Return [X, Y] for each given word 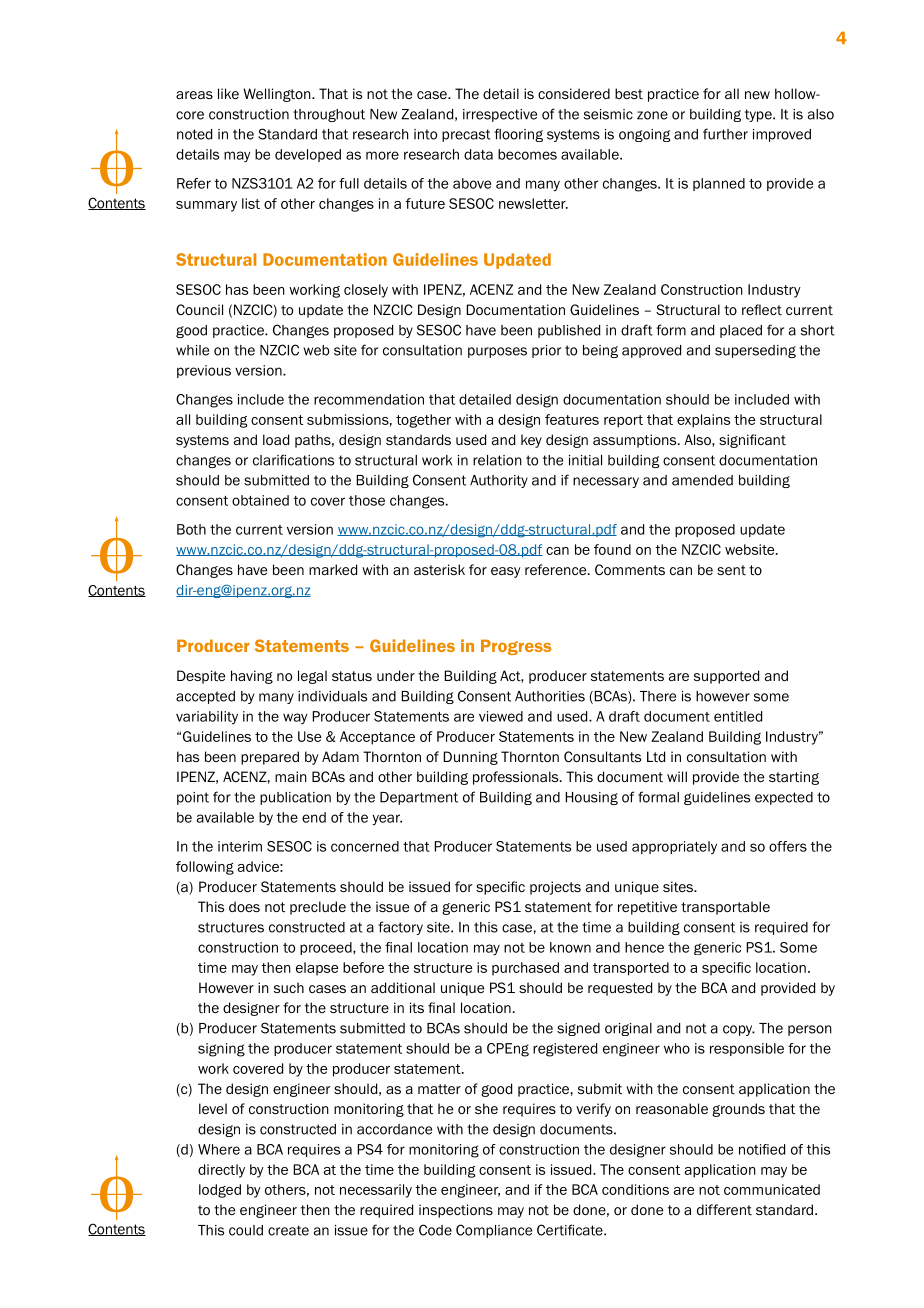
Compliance [494, 1231]
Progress [516, 647]
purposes [497, 352]
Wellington [278, 95]
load [276, 439]
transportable [725, 908]
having [252, 677]
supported [726, 677]
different [724, 1209]
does [244, 906]
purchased [525, 969]
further [725, 134]
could [246, 1230]
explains [703, 421]
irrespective [500, 115]
